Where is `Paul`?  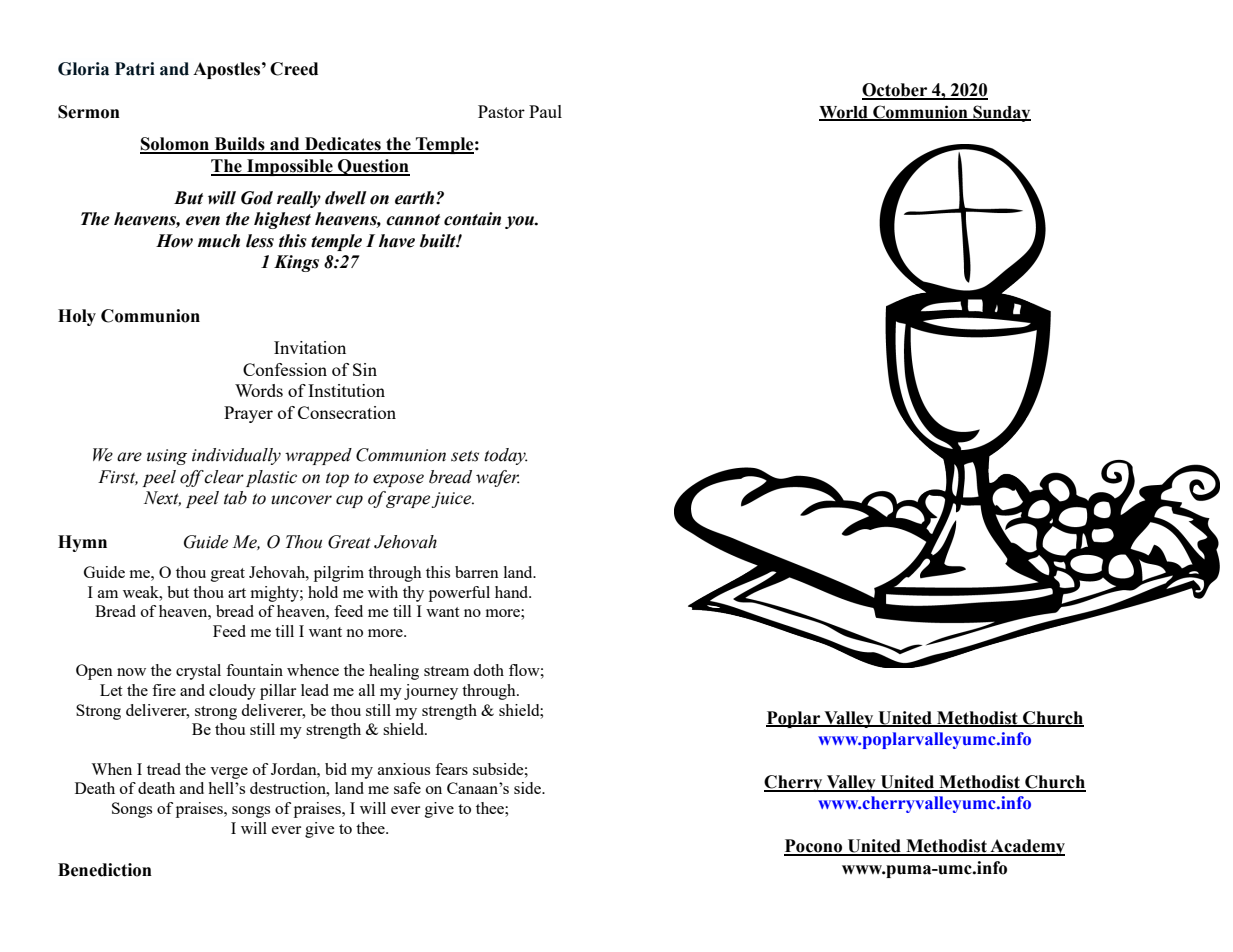
Paul is located at coordinates (545, 111).
